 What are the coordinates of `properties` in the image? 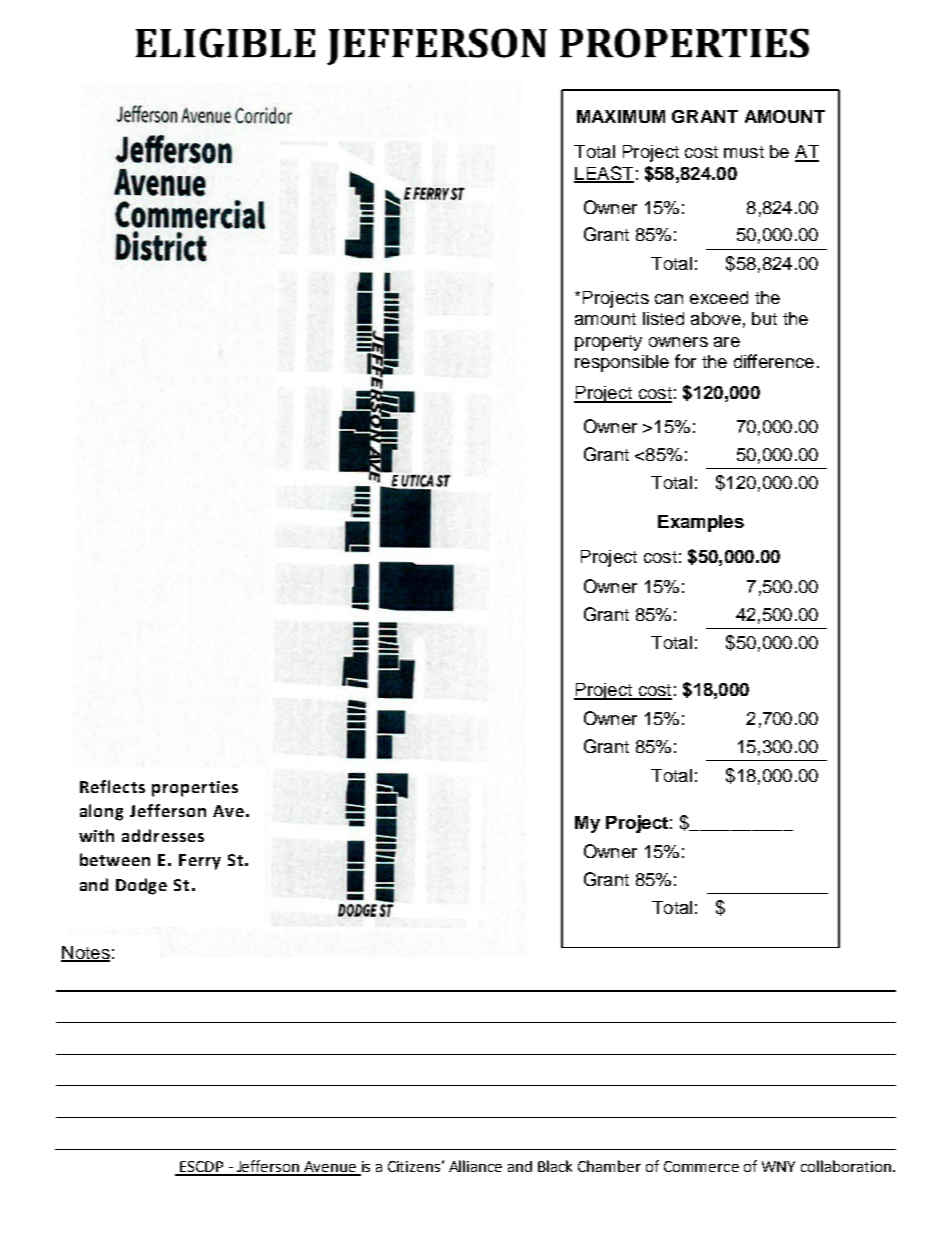 It's located at (195, 789).
